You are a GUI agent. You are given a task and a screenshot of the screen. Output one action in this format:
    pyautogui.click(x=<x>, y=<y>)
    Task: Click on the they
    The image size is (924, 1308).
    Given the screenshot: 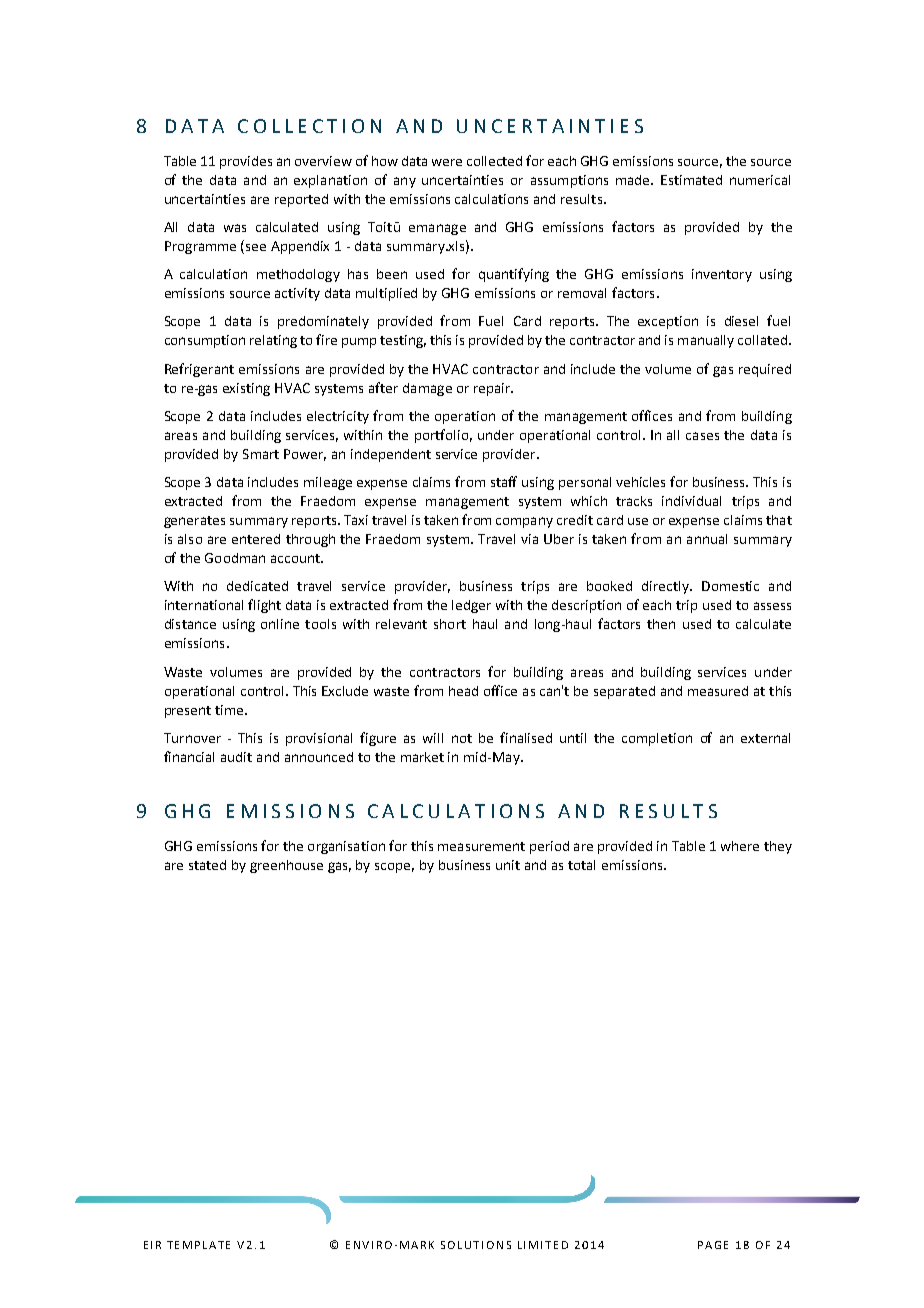 What is the action you would take?
    pyautogui.click(x=778, y=847)
